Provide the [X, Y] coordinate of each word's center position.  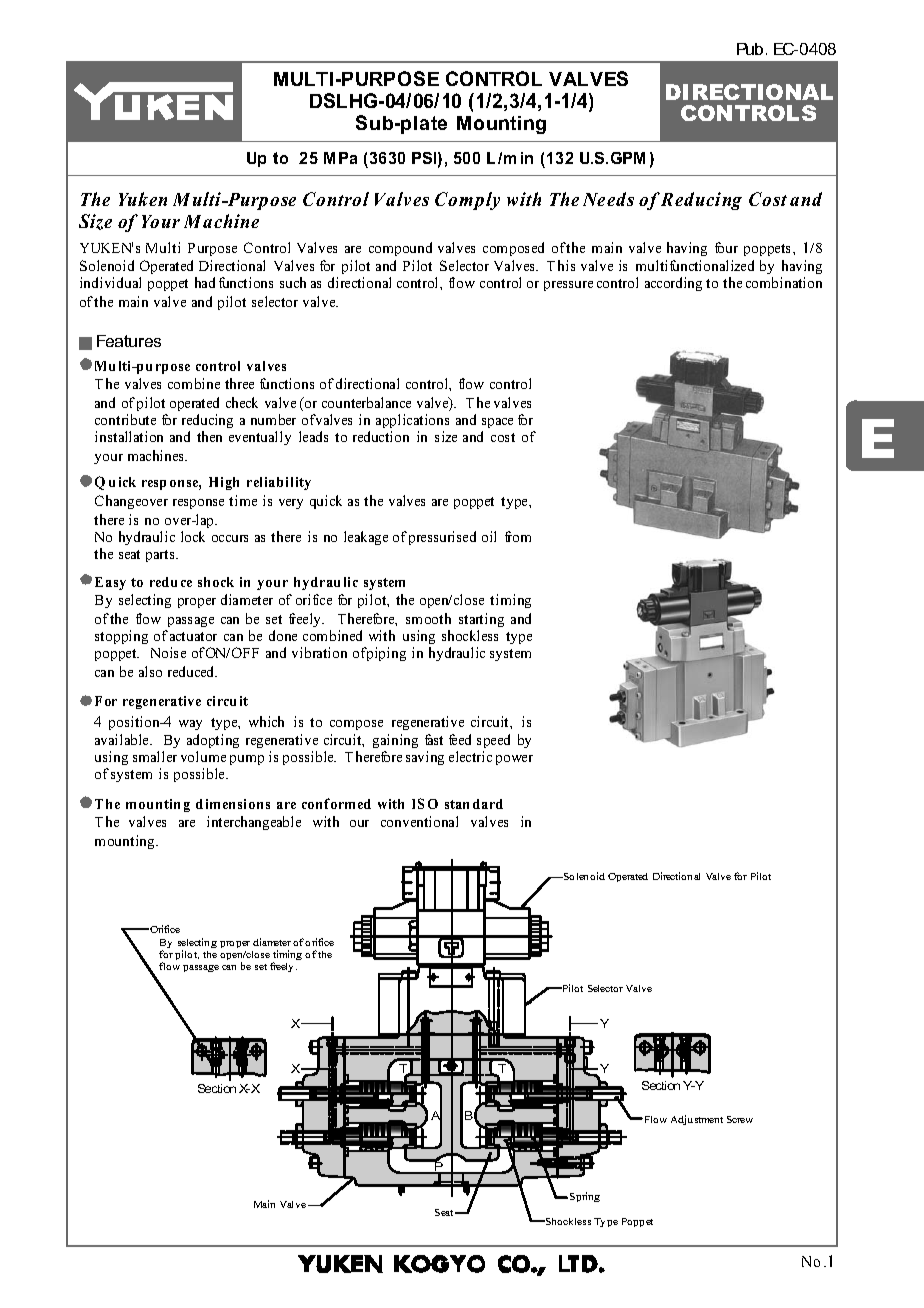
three [239, 383]
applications [412, 421]
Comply [467, 201]
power [514, 760]
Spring [585, 1197]
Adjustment [697, 1120]
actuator [193, 636]
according [673, 284]
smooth [428, 618]
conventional [419, 821]
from [518, 536]
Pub [750, 49]
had [205, 282]
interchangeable [254, 823]
